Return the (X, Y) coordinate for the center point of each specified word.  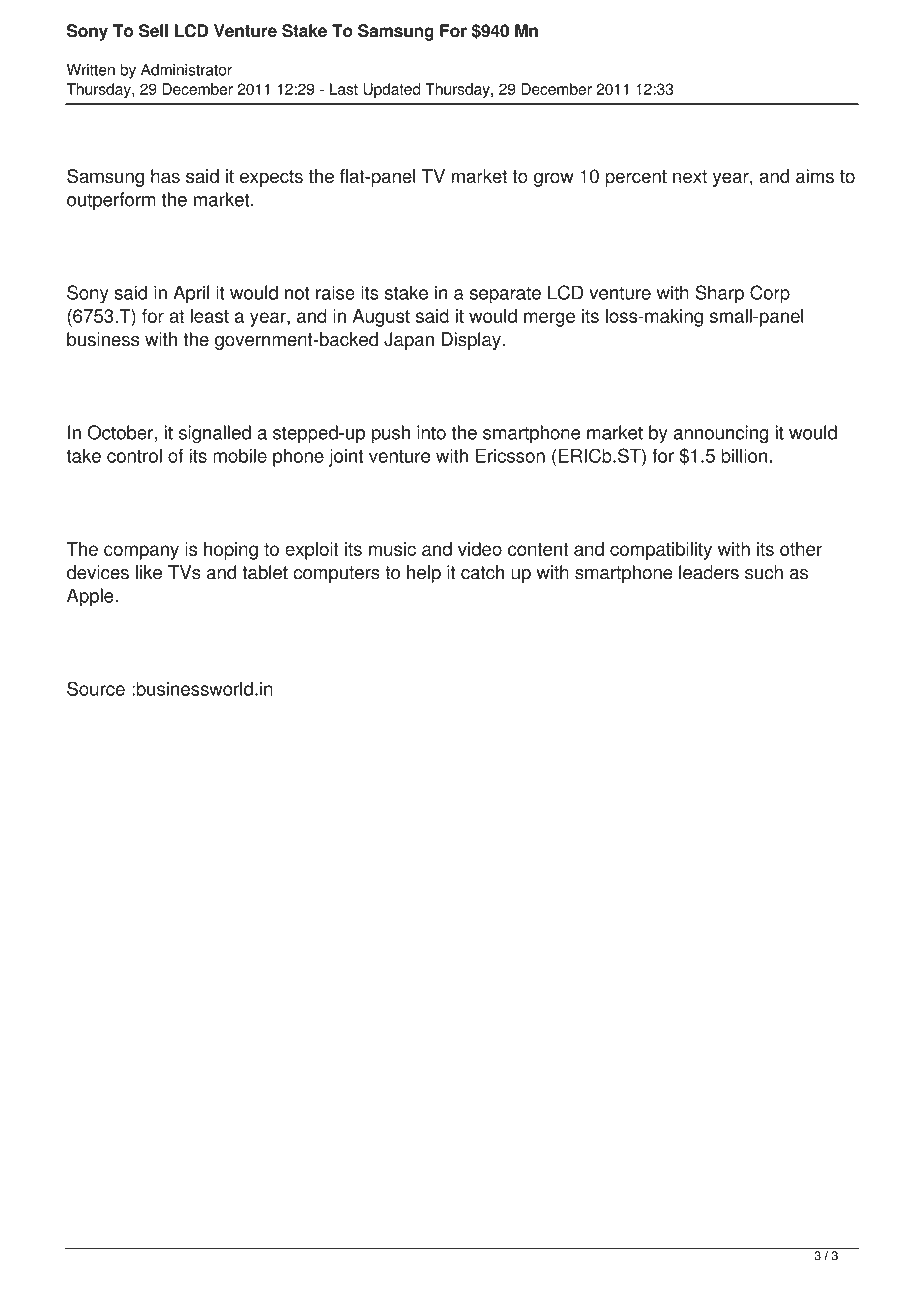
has (165, 176)
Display (472, 341)
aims (815, 176)
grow (554, 179)
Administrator (186, 70)
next (690, 177)
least (209, 316)
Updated (391, 90)
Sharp (719, 294)
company (141, 552)
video (480, 549)
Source (96, 688)
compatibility (661, 551)
